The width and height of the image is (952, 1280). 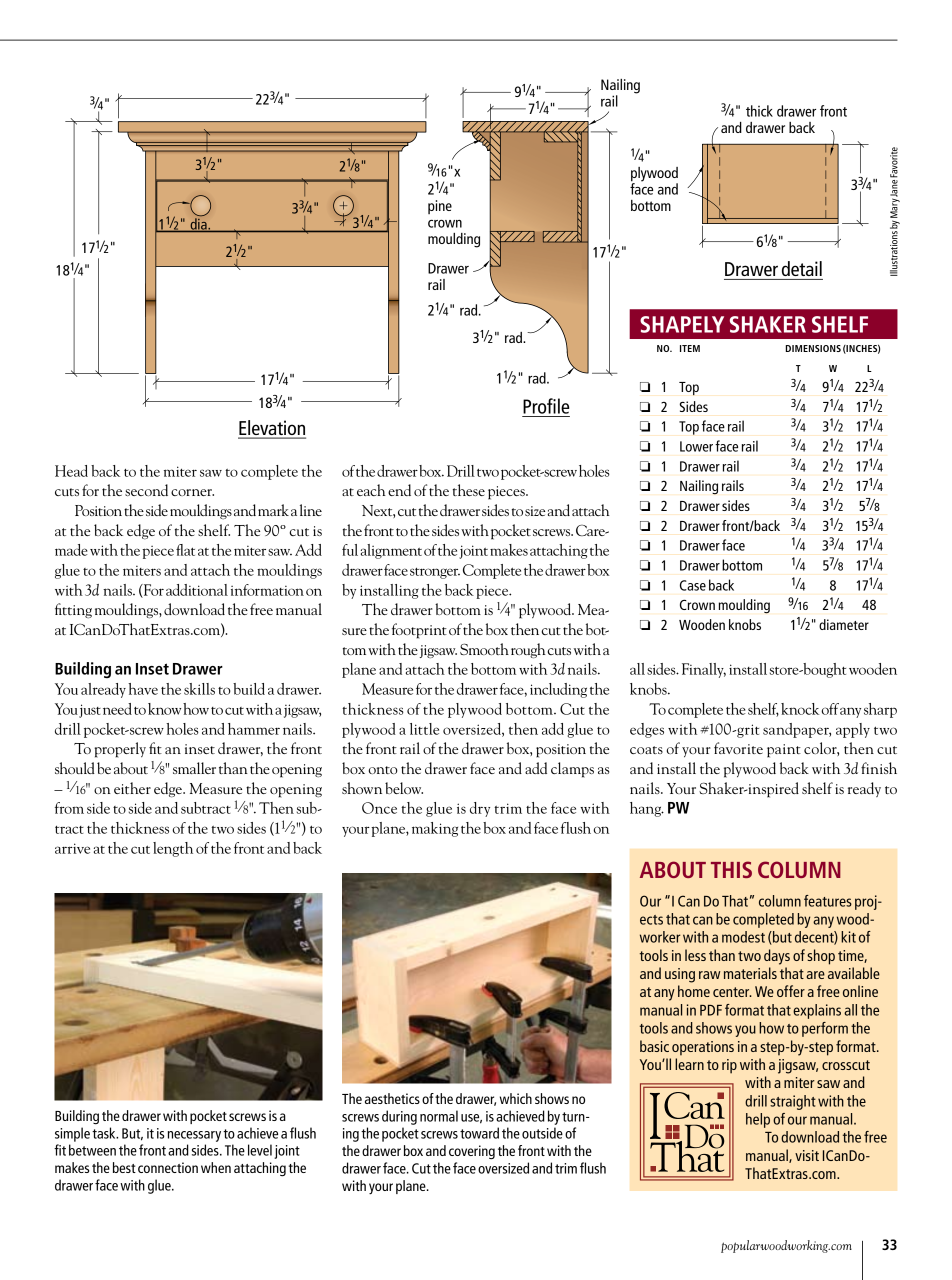 What do you see at coordinates (194, 1136) in the image?
I see `necessary` at bounding box center [194, 1136].
